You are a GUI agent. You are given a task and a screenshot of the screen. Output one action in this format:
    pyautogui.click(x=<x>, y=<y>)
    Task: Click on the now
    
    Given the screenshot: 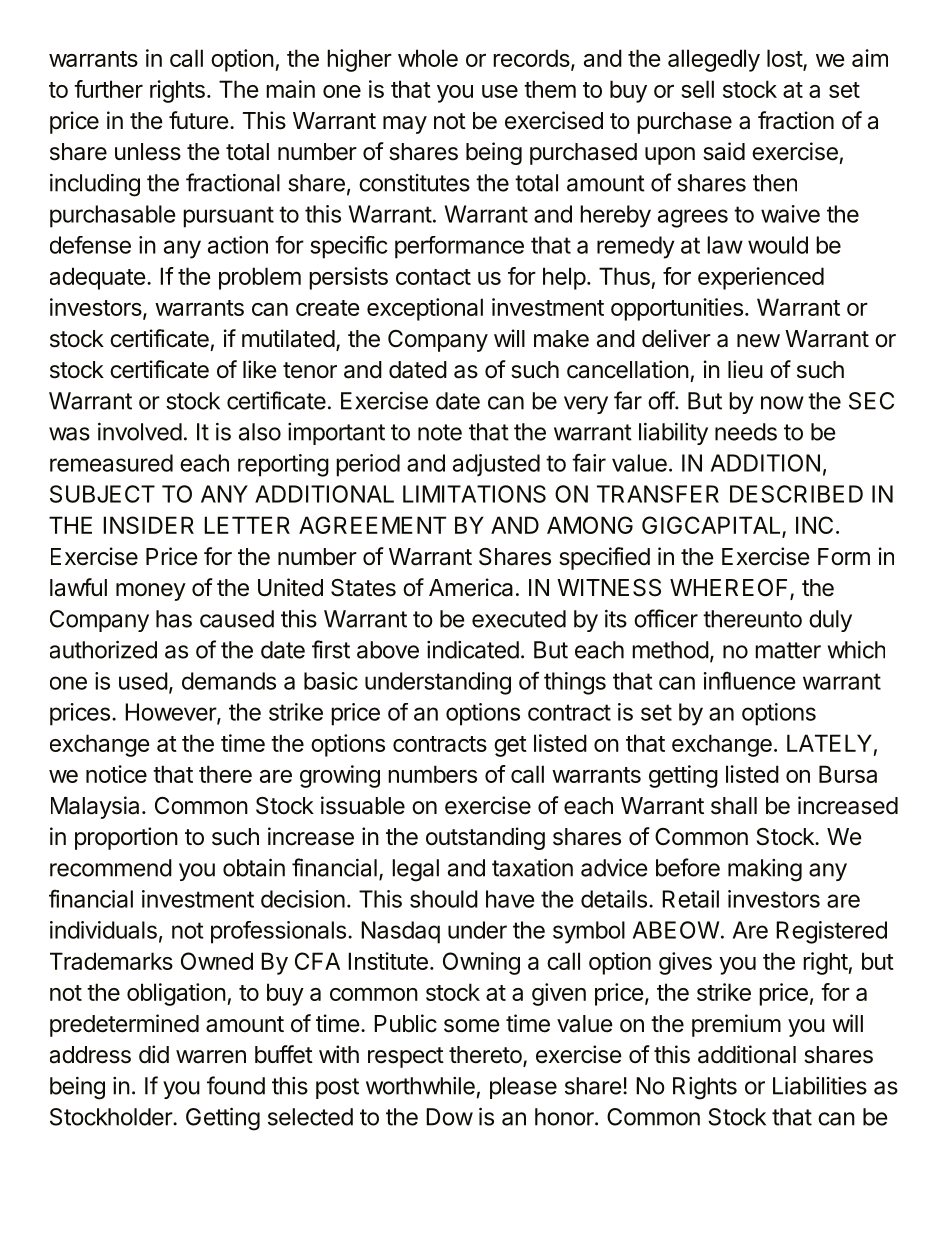 What is the action you would take?
    pyautogui.click(x=782, y=403)
